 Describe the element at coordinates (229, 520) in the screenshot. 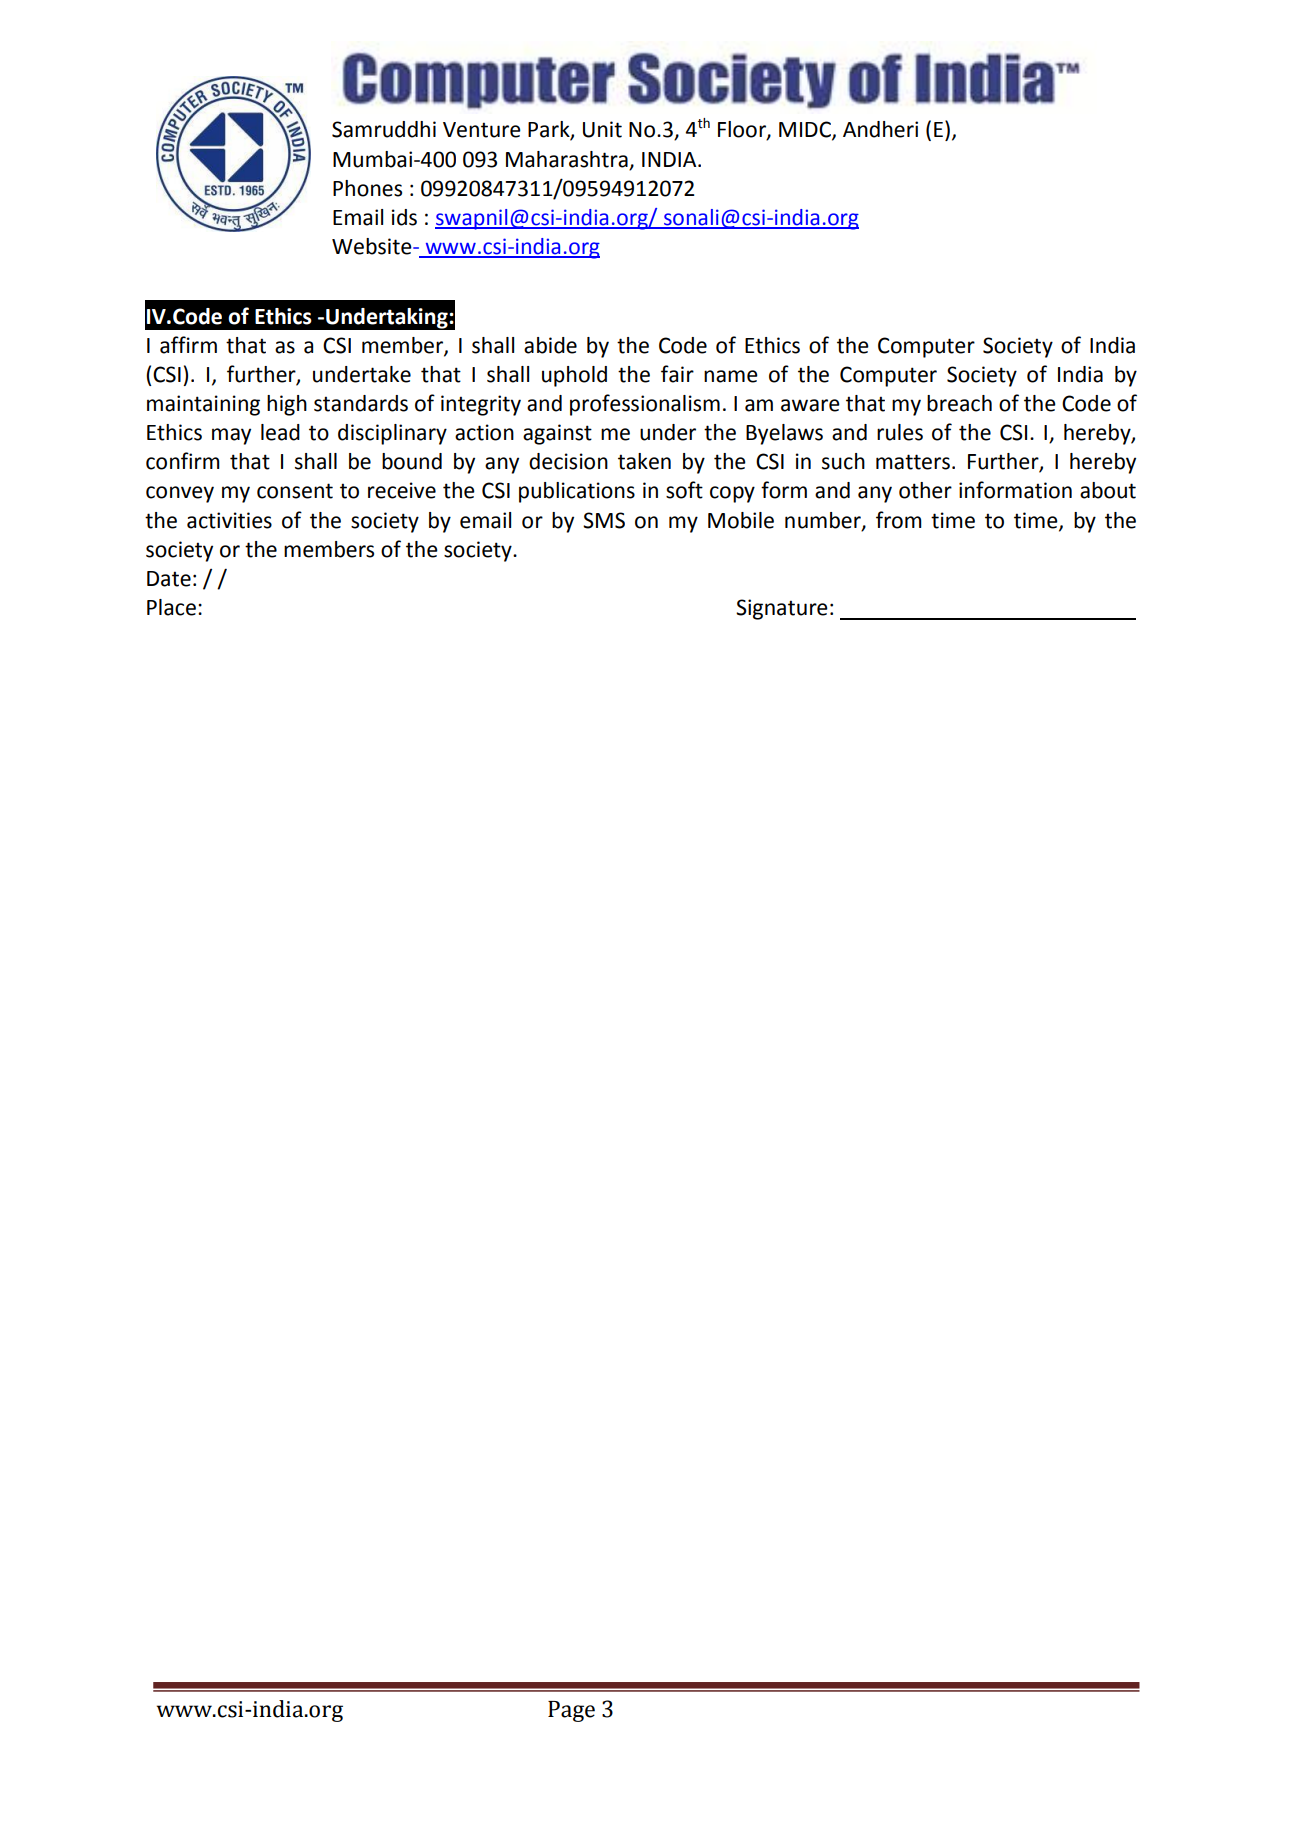

I see `activities` at that location.
